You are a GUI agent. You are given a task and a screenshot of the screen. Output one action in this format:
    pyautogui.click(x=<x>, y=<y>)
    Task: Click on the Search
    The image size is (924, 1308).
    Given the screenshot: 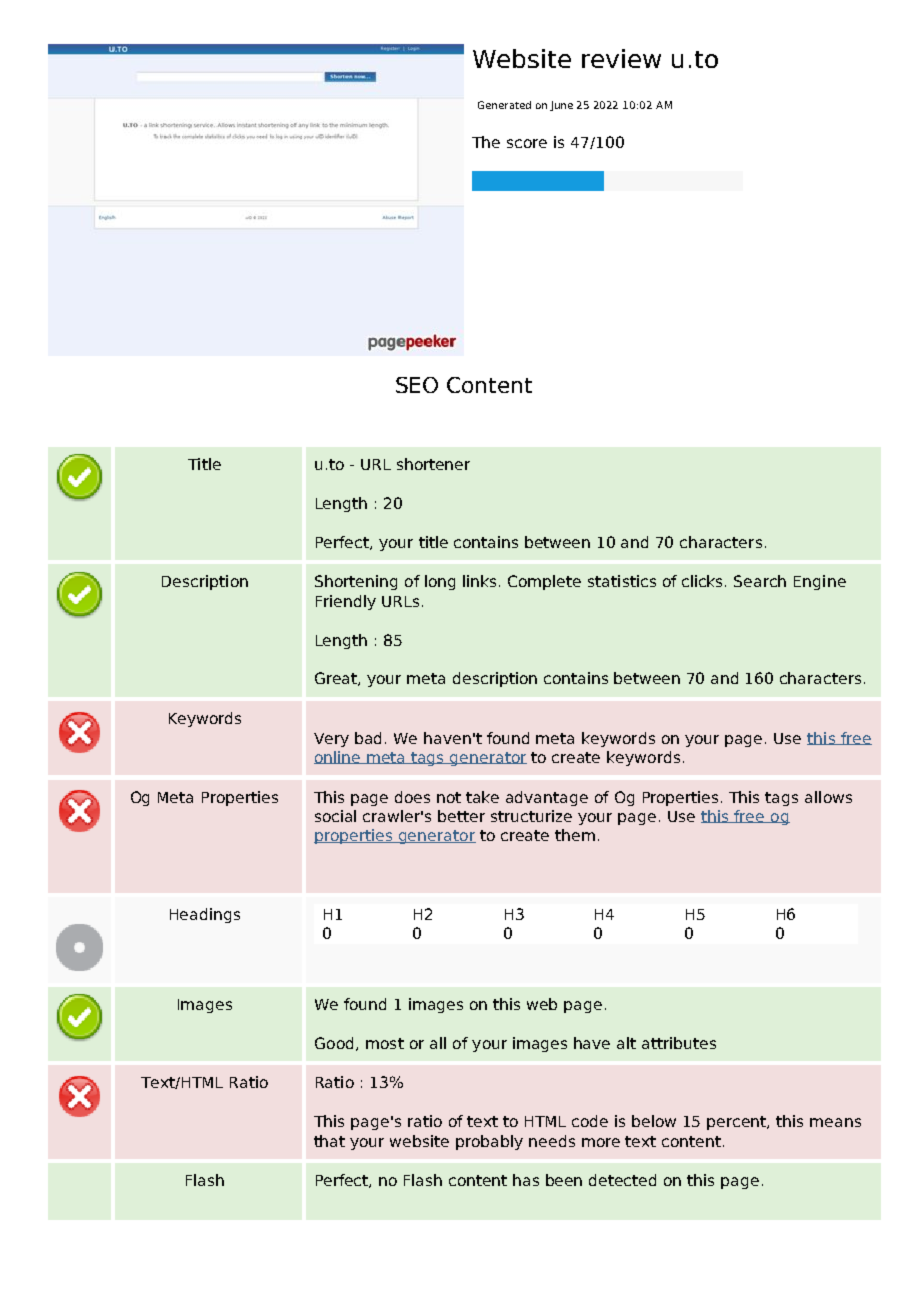 What is the action you would take?
    pyautogui.click(x=760, y=581)
